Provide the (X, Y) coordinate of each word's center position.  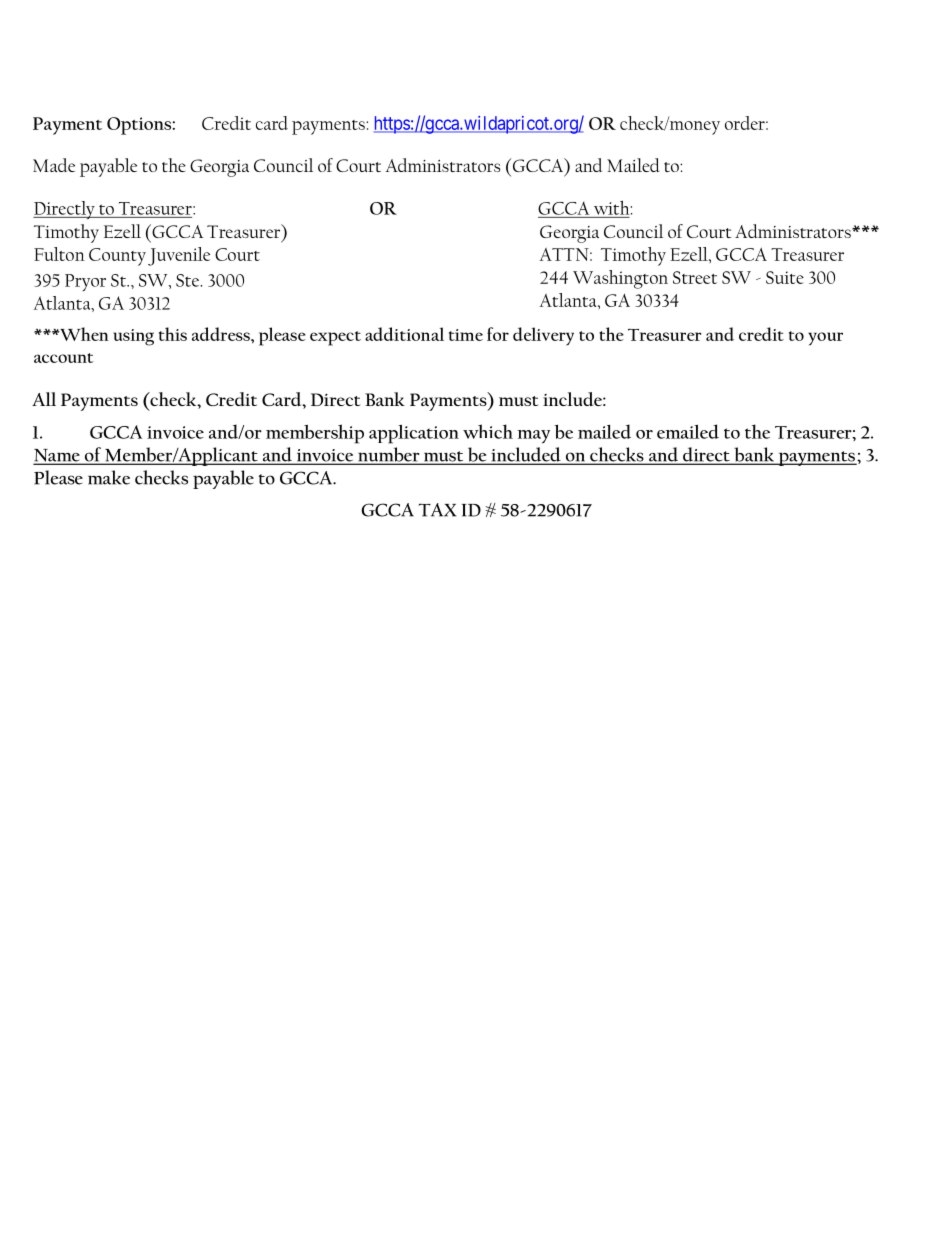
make (109, 477)
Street (695, 277)
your (825, 339)
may (533, 436)
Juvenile (179, 256)
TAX (437, 510)
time (466, 335)
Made (54, 165)
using (133, 337)
